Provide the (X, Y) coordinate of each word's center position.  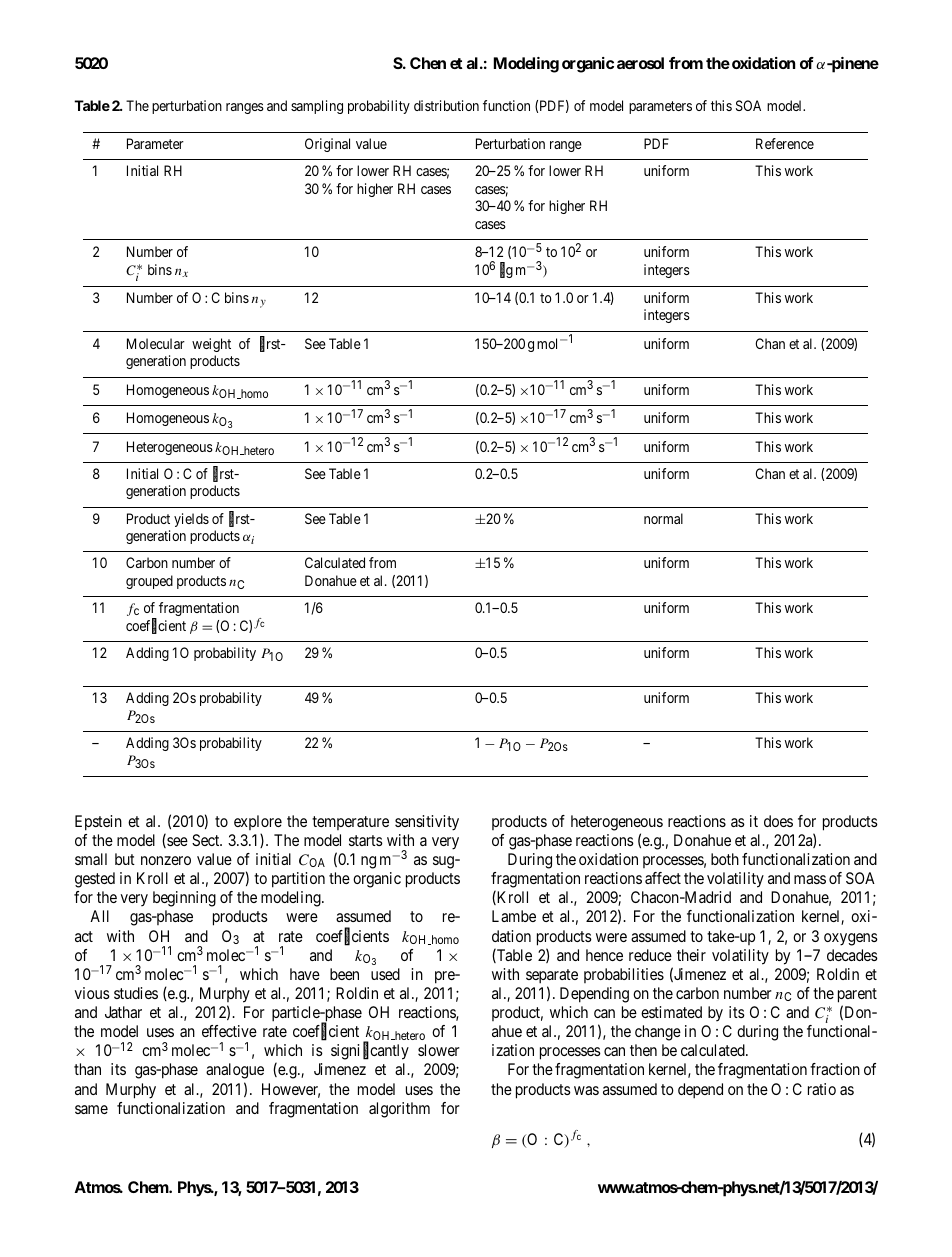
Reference (785, 143)
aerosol (640, 63)
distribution (446, 105)
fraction (835, 1069)
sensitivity (427, 823)
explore (258, 822)
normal (663, 518)
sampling (317, 107)
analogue (235, 1071)
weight (211, 345)
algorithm (399, 1110)
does (778, 821)
